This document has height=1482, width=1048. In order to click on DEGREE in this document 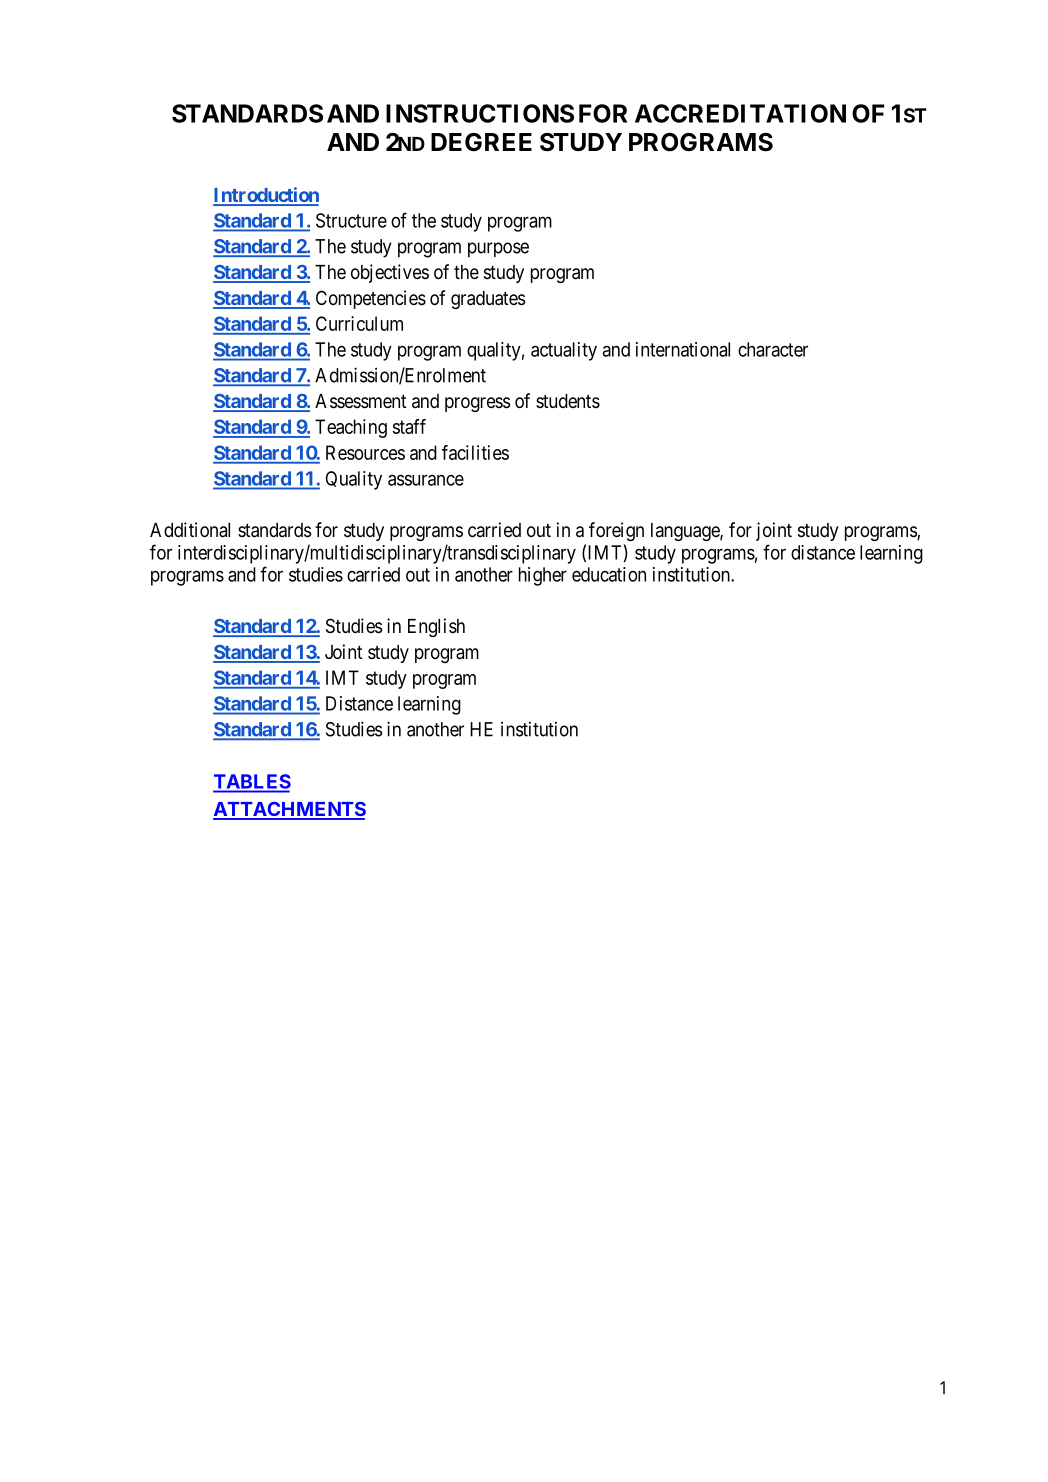, I will do `click(481, 142)`.
